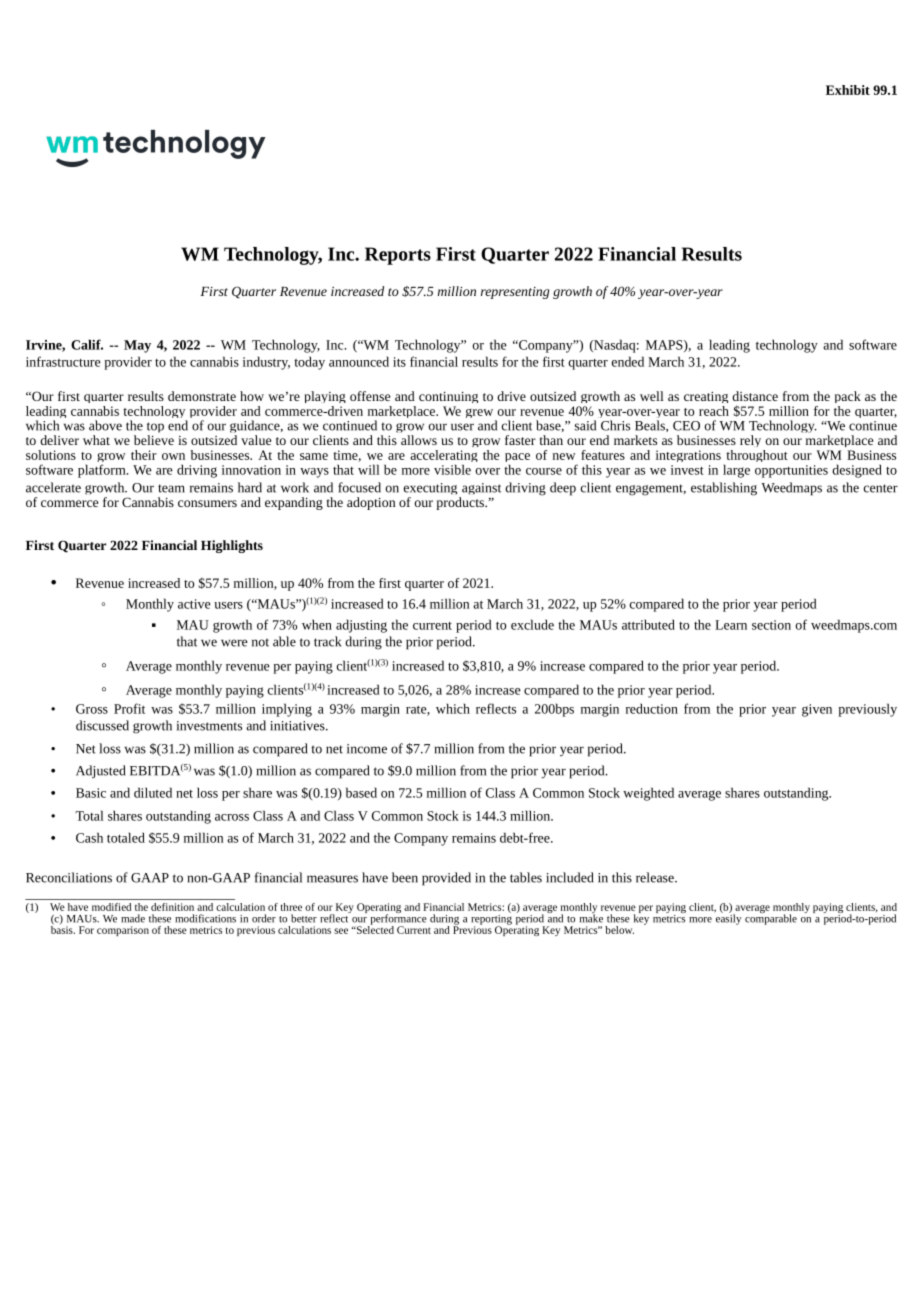  I want to click on Reports, so click(398, 256).
